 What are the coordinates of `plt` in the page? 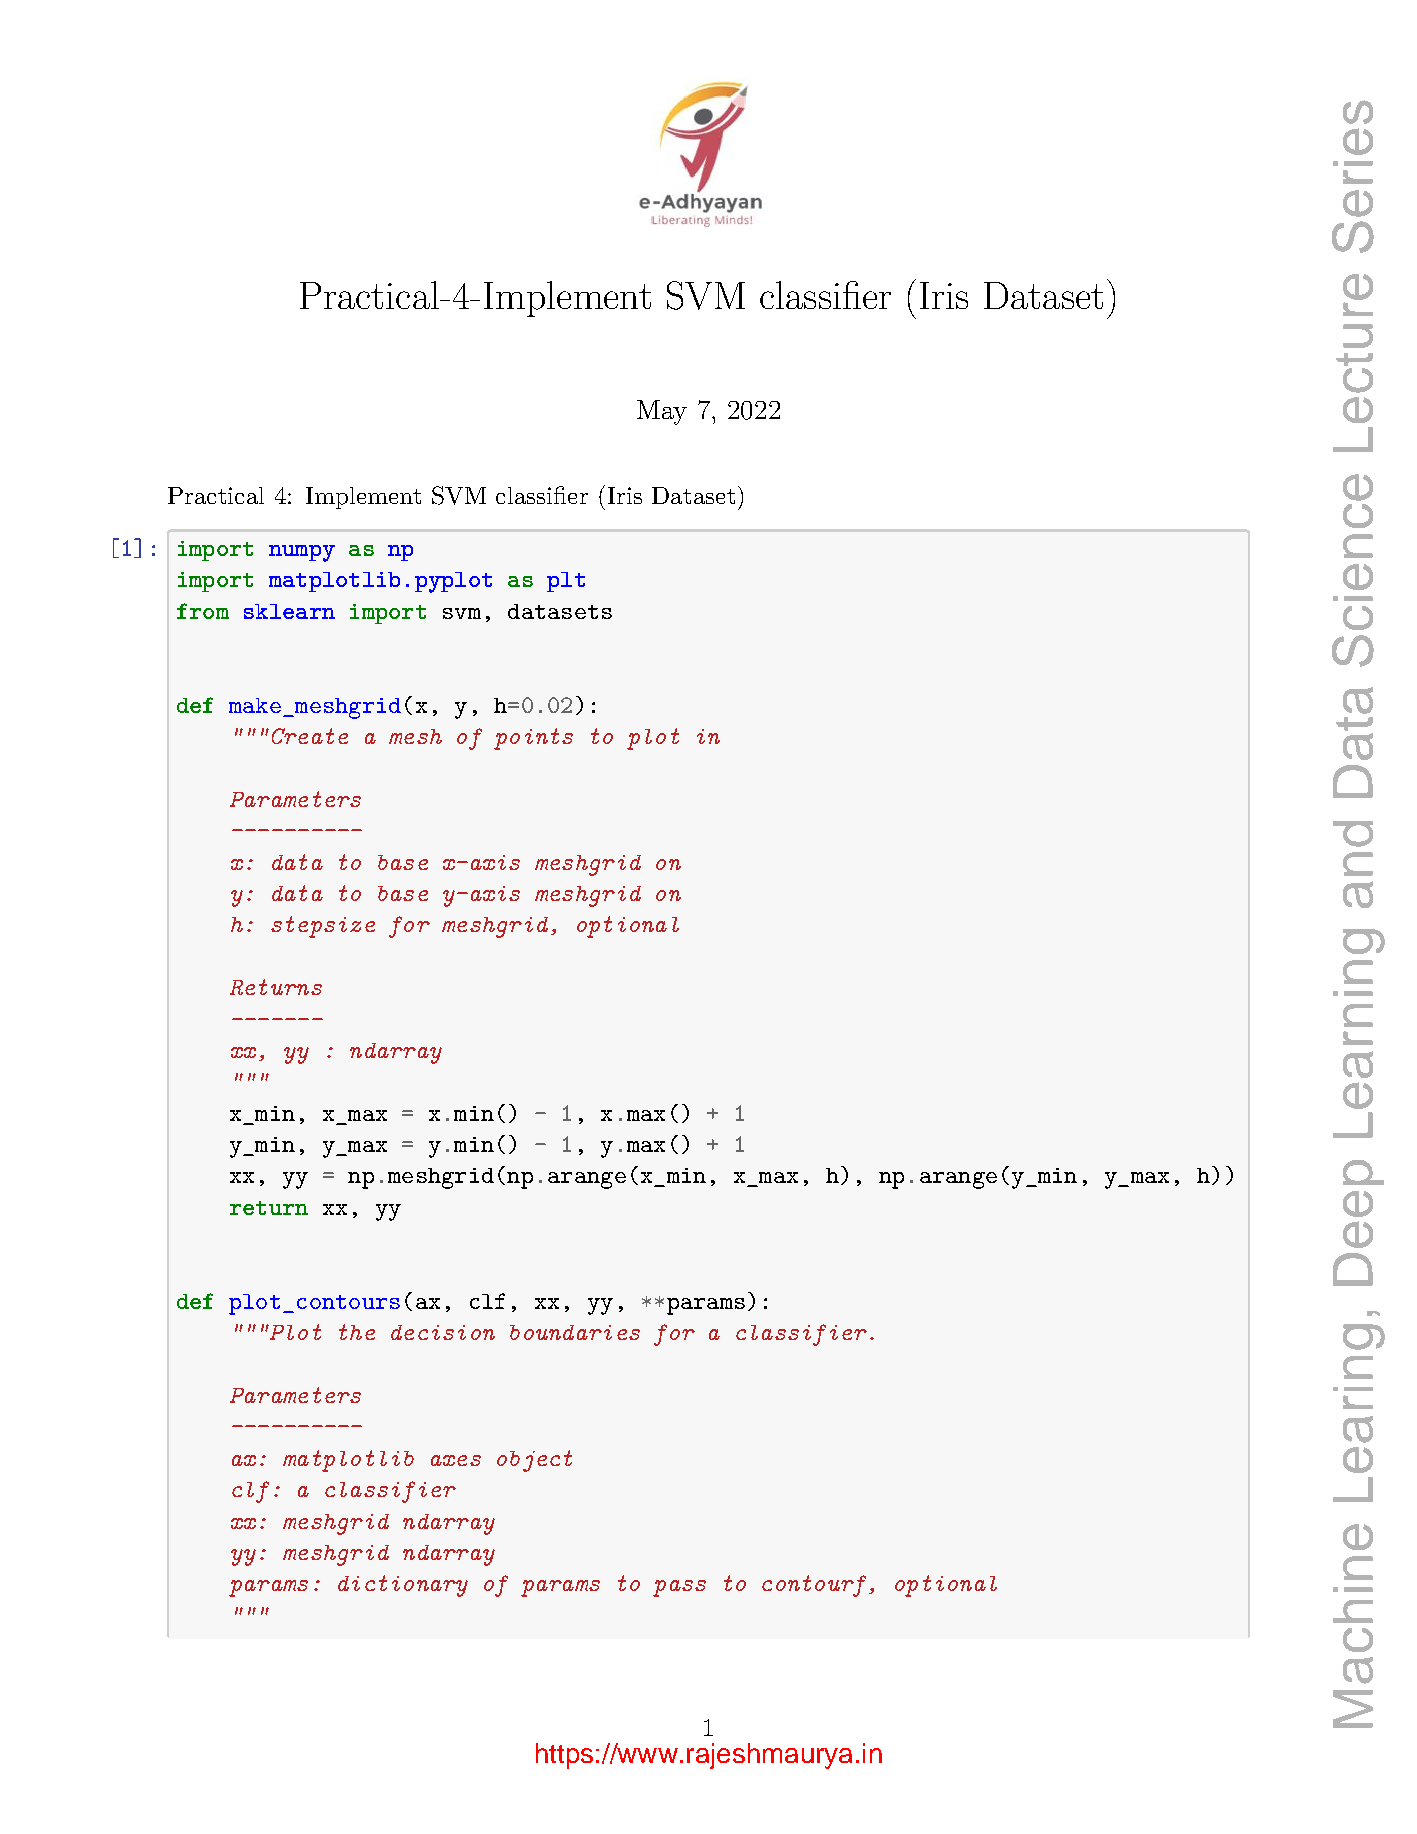 It's located at (566, 582).
